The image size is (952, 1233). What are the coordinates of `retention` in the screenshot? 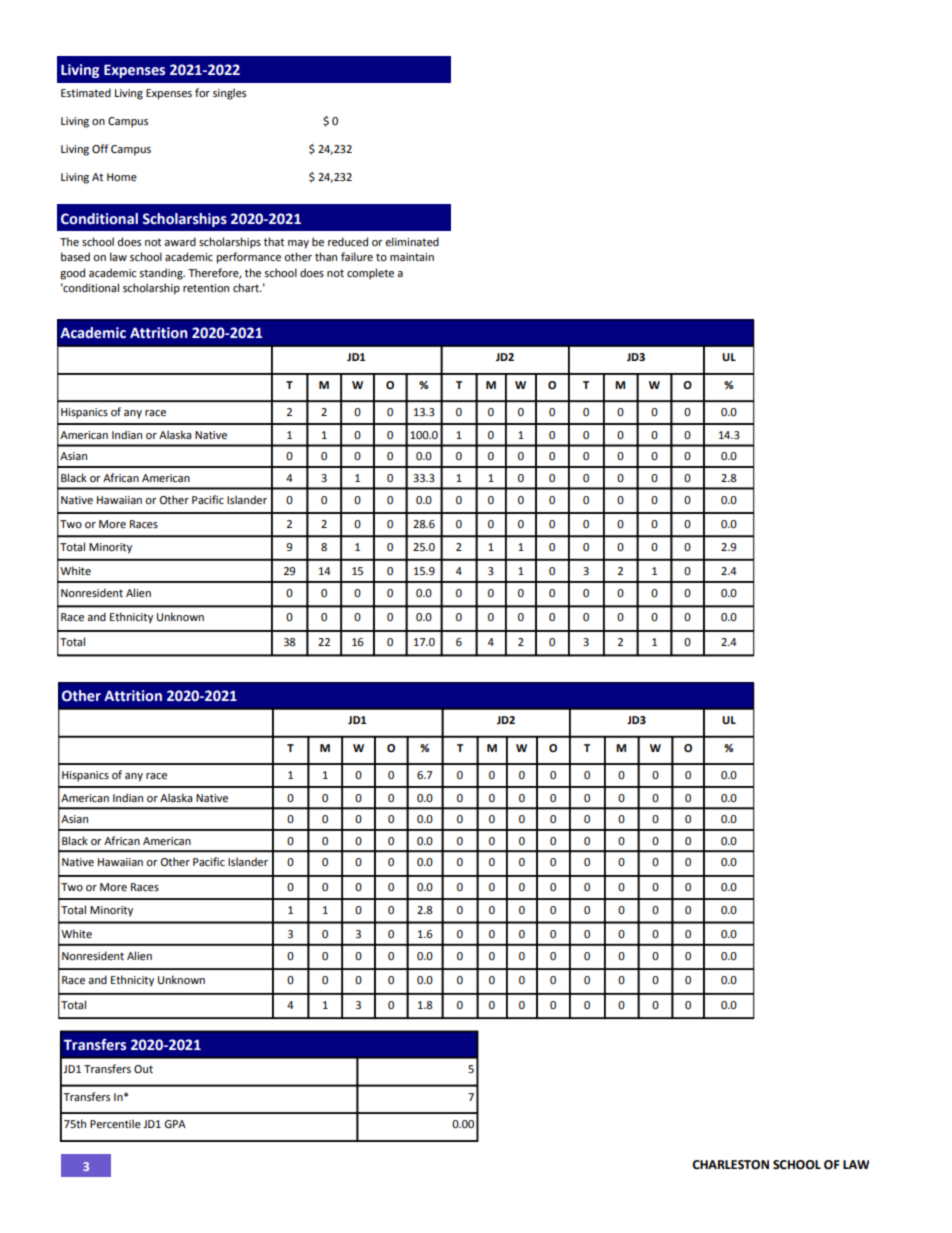 It's located at (206, 288).
